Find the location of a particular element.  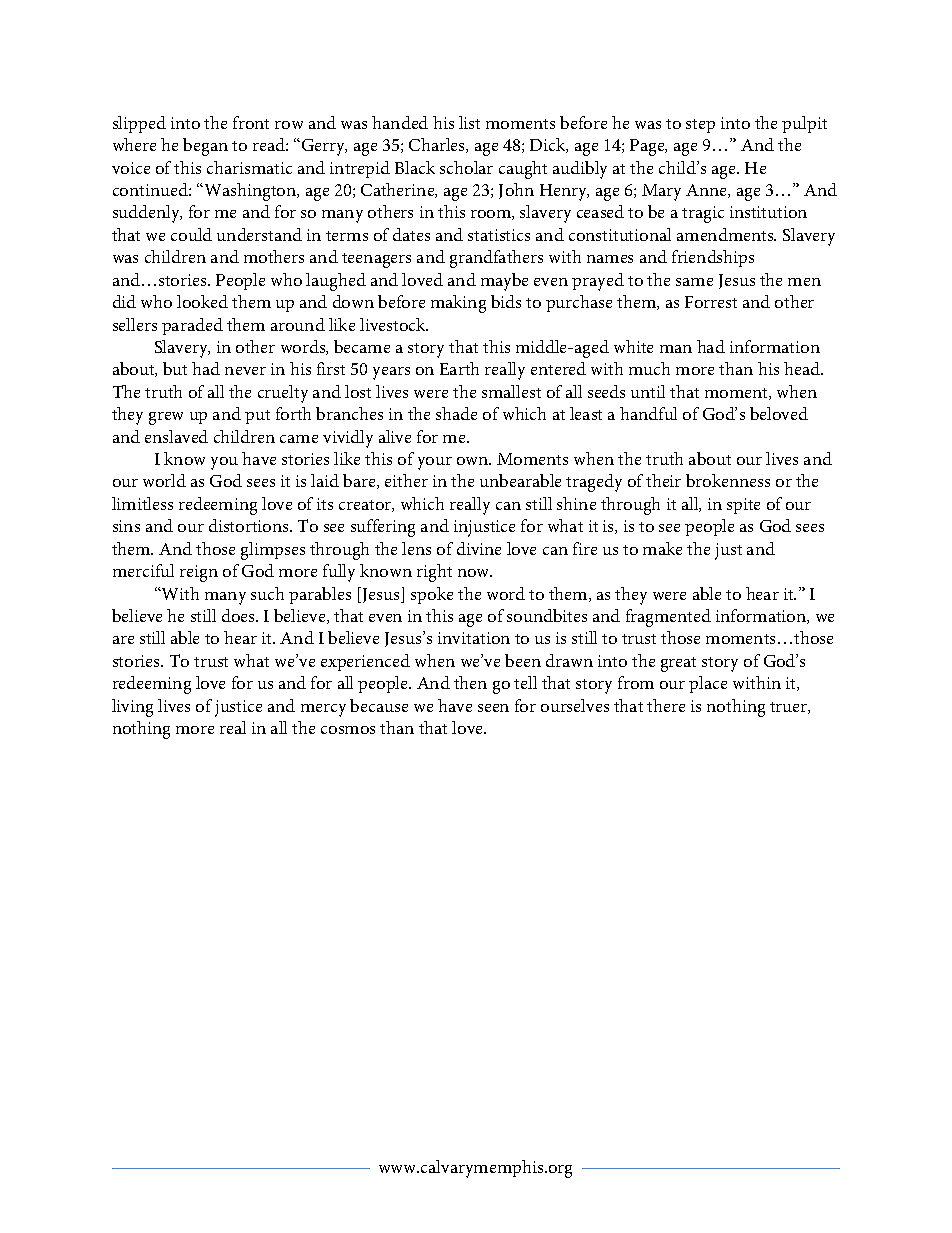

living is located at coordinates (132, 708).
